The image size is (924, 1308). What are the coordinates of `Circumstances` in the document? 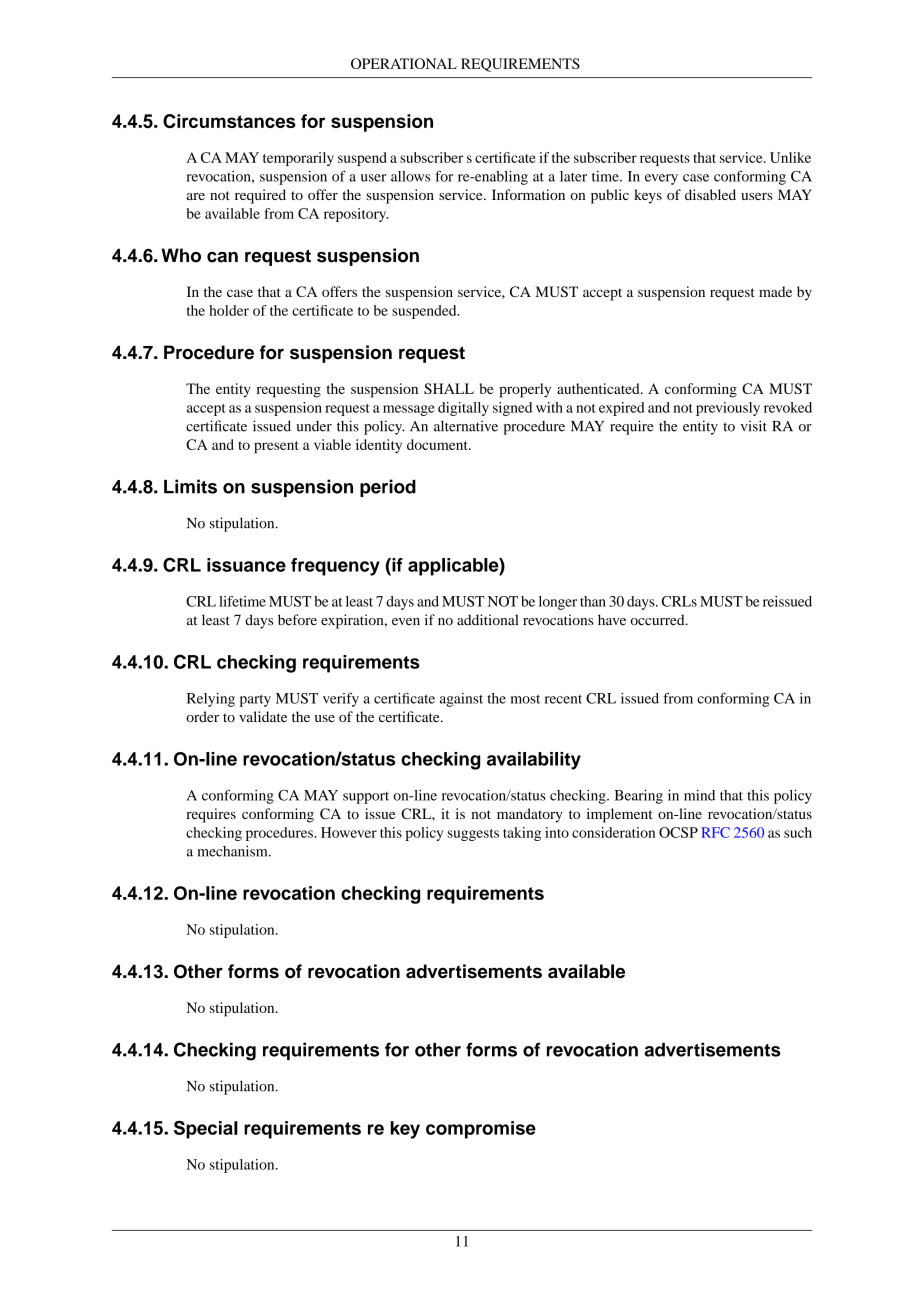 It's located at (229, 121).
